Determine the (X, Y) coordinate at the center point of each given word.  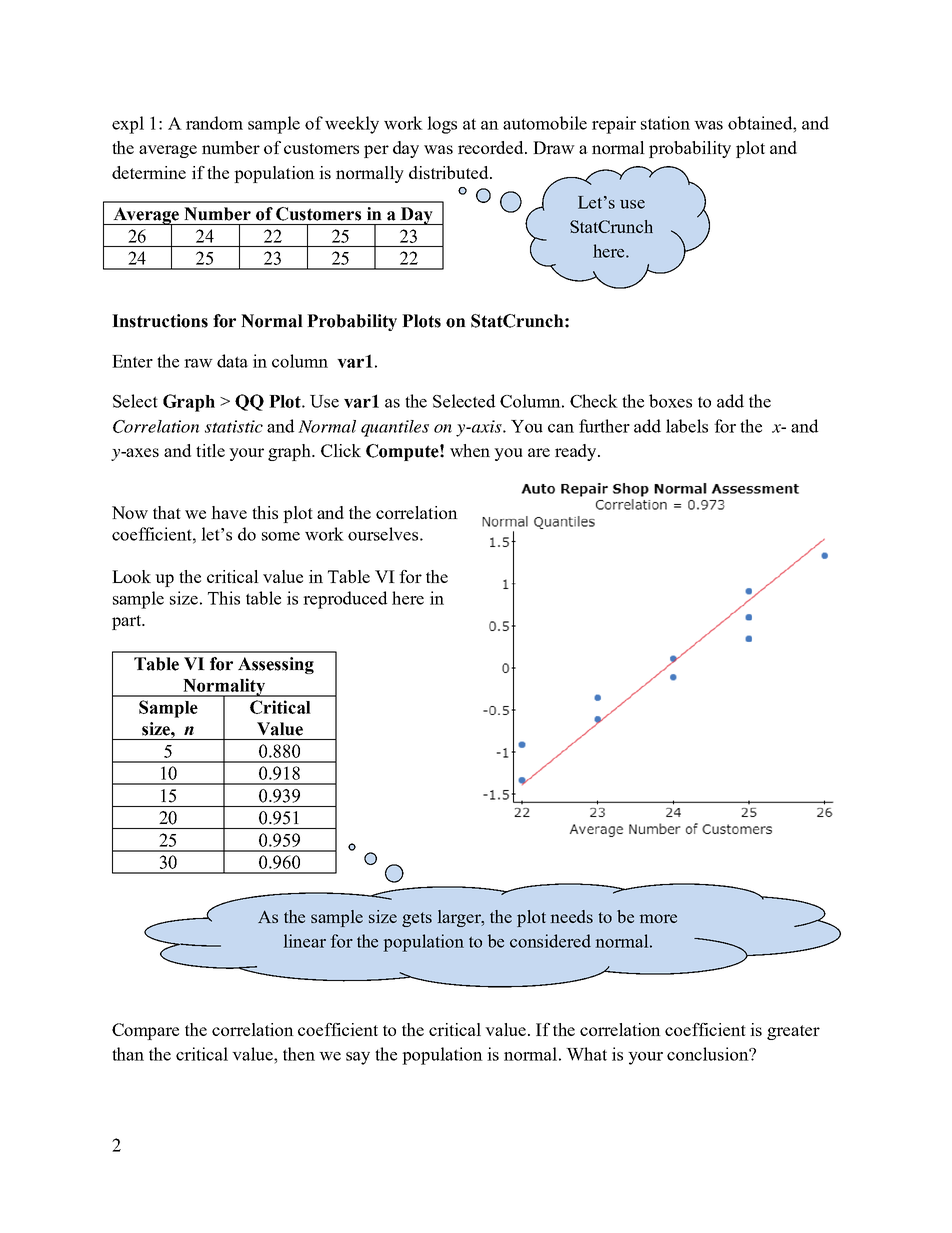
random (214, 123)
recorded (492, 147)
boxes (670, 401)
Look (131, 576)
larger (460, 918)
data (232, 361)
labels (687, 426)
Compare (145, 1031)
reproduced (345, 600)
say (358, 1058)
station (665, 123)
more (658, 918)
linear (305, 941)
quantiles (395, 428)
